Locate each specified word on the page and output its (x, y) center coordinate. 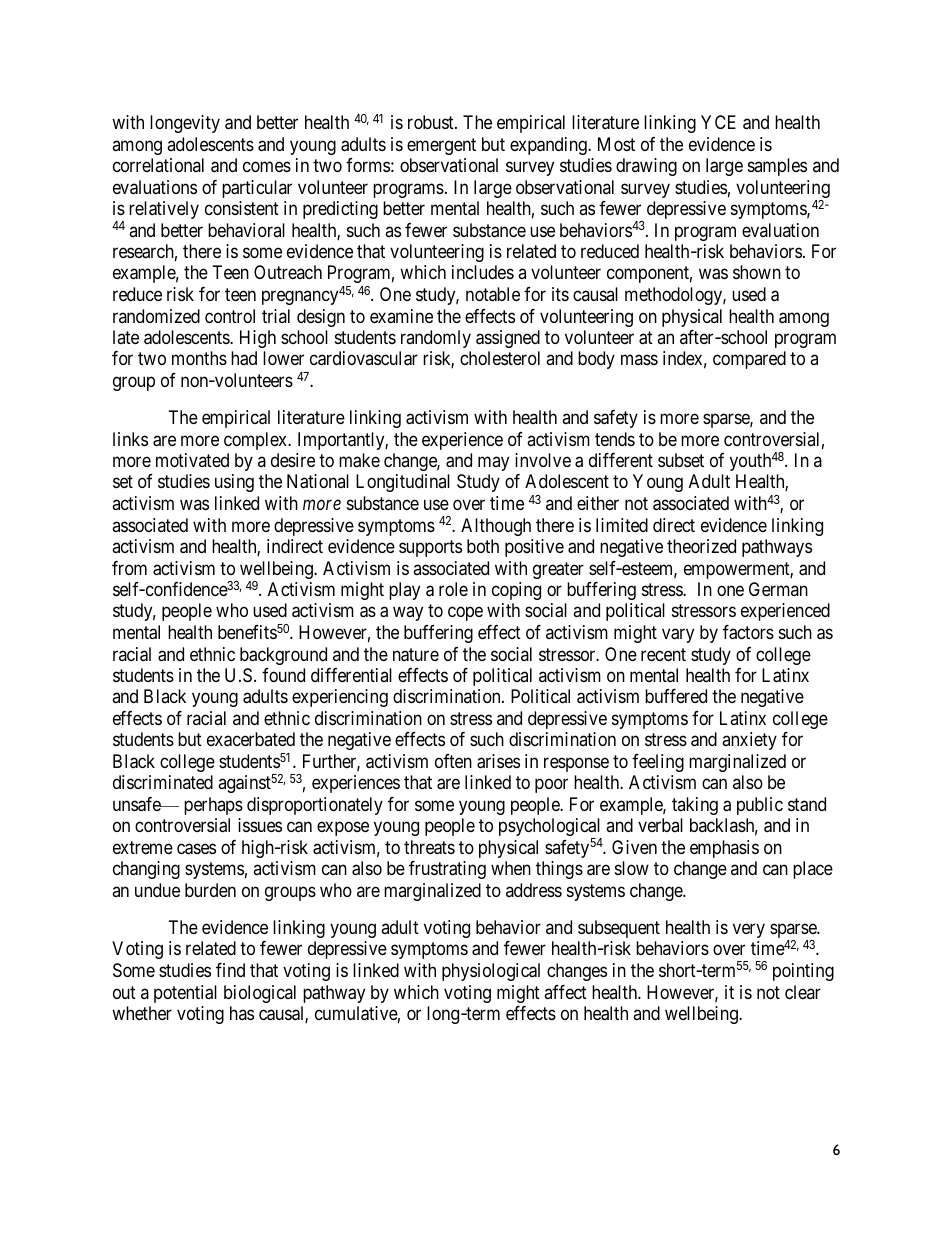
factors (748, 632)
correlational (158, 165)
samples (777, 167)
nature (416, 655)
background (283, 656)
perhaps (213, 806)
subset (681, 460)
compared (749, 360)
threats (429, 847)
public (760, 806)
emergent (441, 146)
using (234, 483)
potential (185, 994)
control (230, 316)
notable (493, 294)
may (493, 464)
